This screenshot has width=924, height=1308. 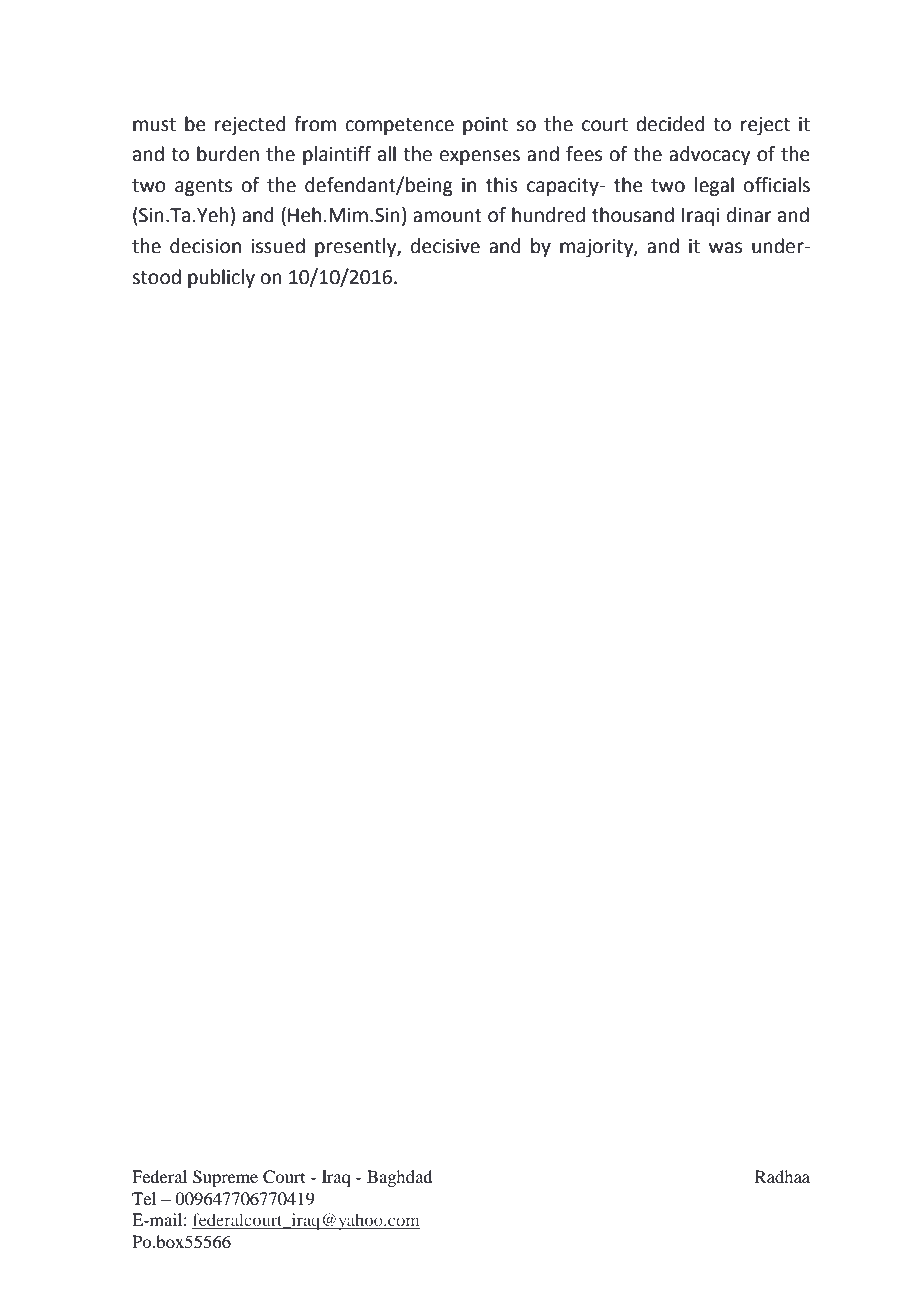 What do you see at coordinates (447, 216) in the screenshot?
I see `amount` at bounding box center [447, 216].
